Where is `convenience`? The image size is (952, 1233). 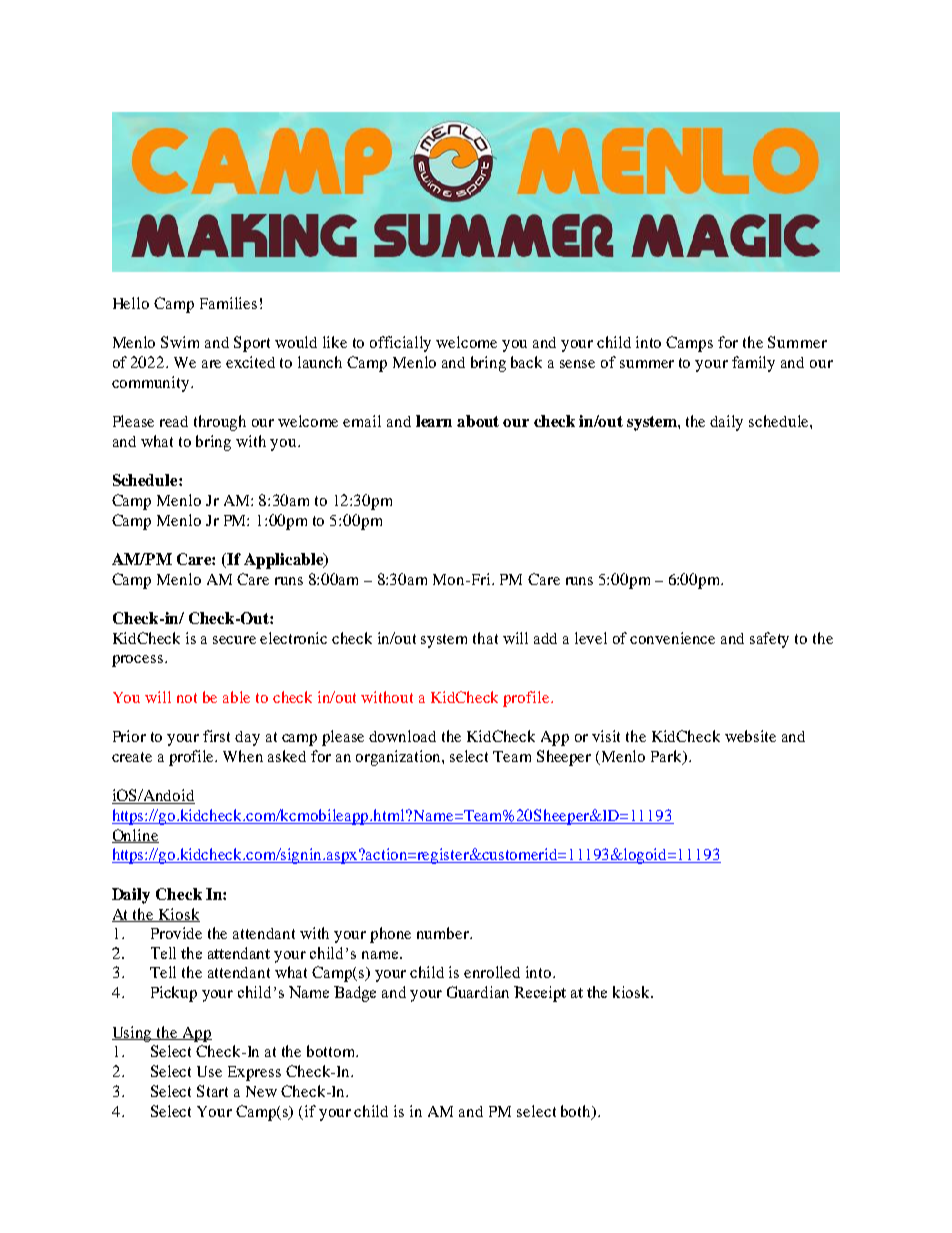 convenience is located at coordinates (672, 638).
